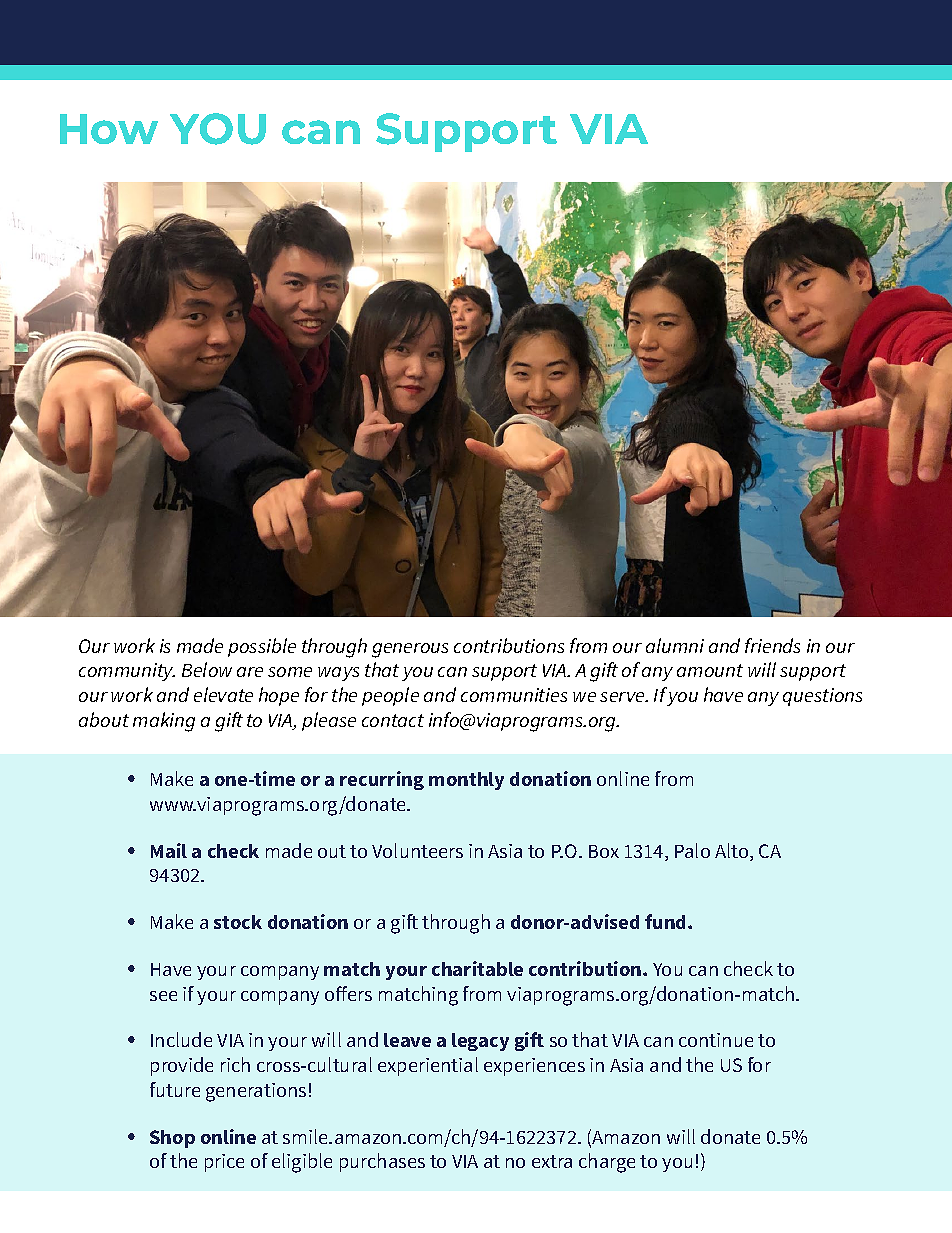 This document has width=952, height=1233. Describe the element at coordinates (710, 670) in the document. I see `amount` at that location.
